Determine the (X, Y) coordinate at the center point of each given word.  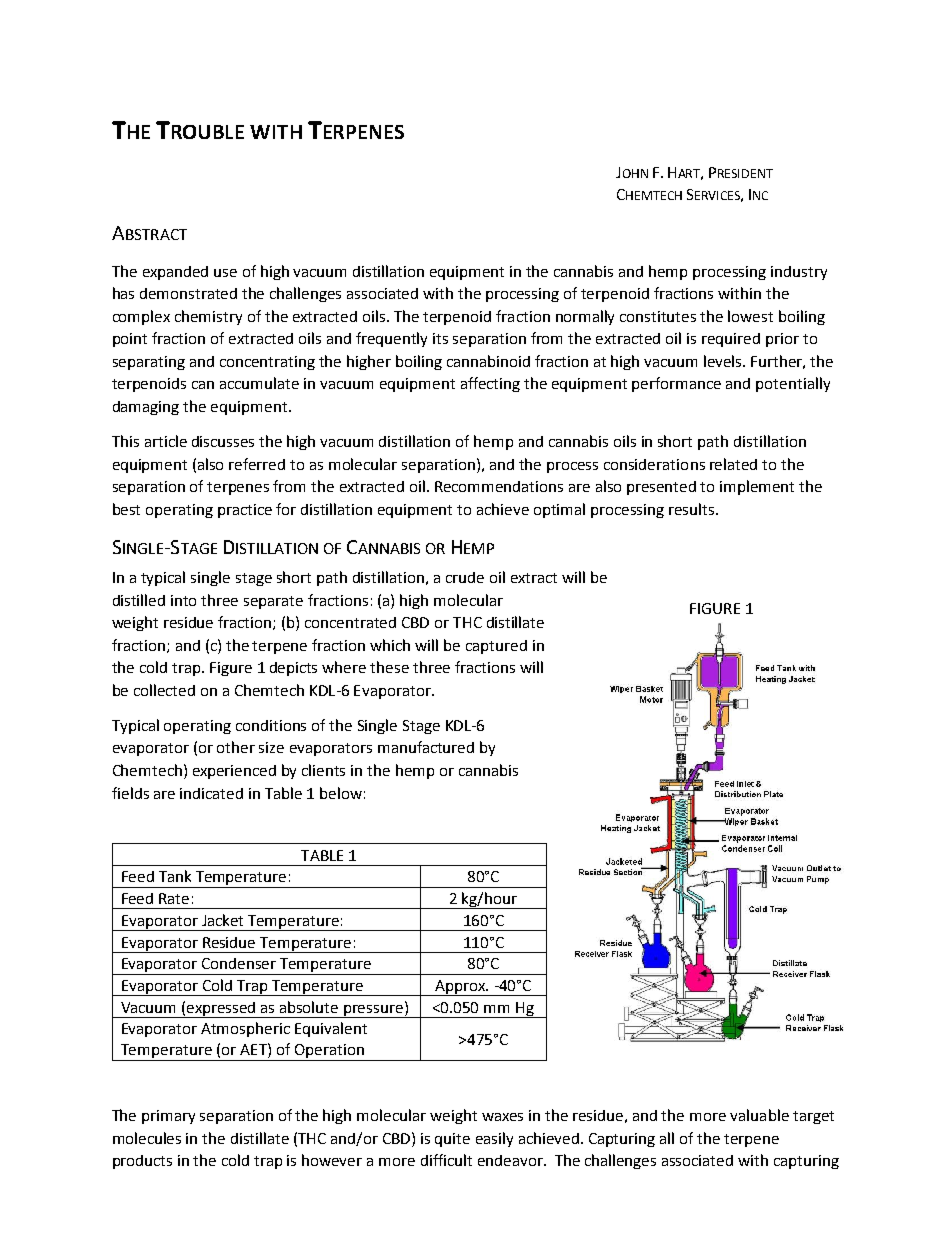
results (693, 509)
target (813, 1117)
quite (452, 1140)
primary (168, 1117)
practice (245, 511)
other (236, 747)
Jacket (222, 920)
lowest (750, 316)
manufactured (426, 747)
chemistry (208, 317)
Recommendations (499, 486)
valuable (759, 1115)
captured (496, 647)
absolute (309, 1007)
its (440, 338)
